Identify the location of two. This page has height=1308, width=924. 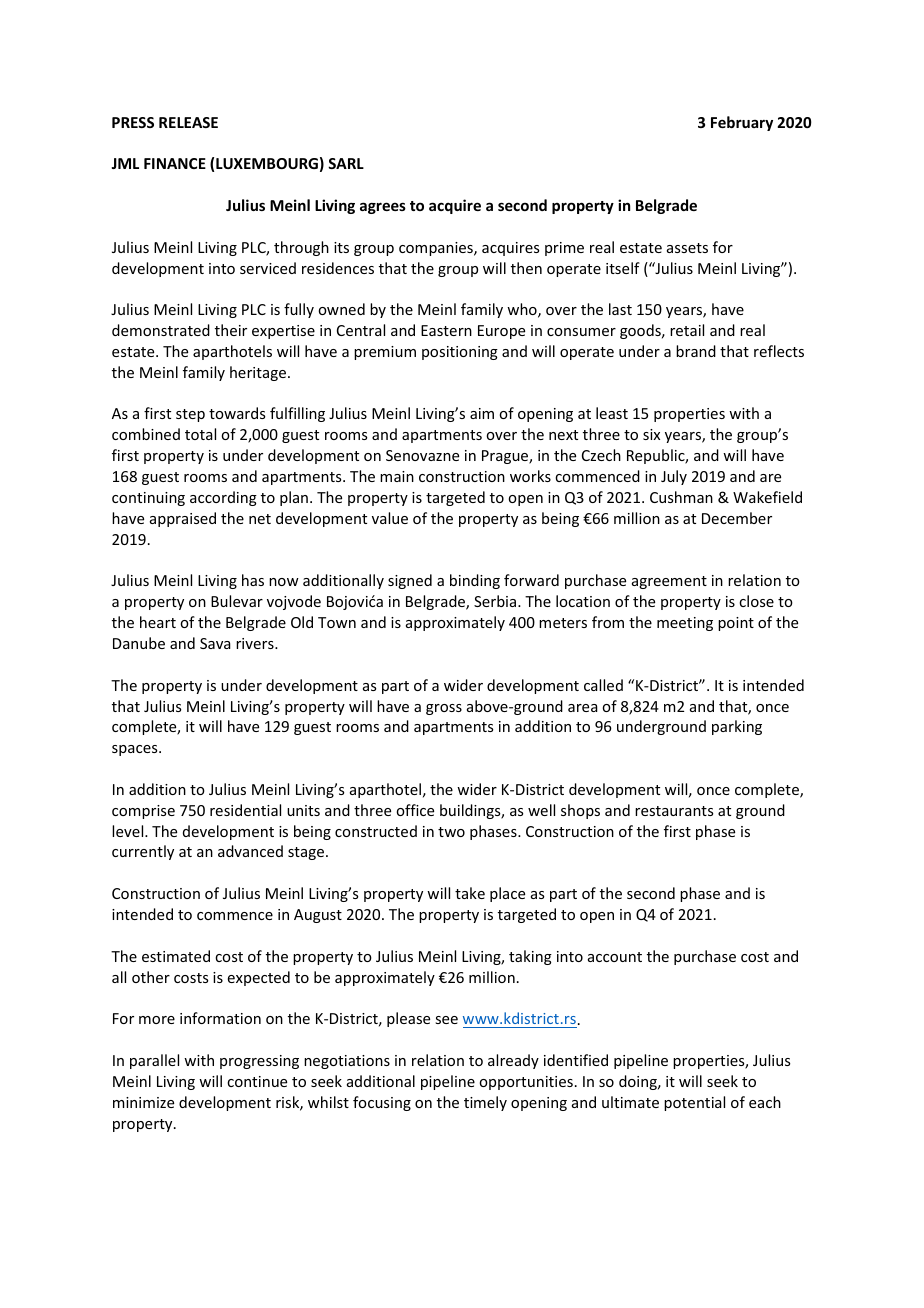
(451, 832).
